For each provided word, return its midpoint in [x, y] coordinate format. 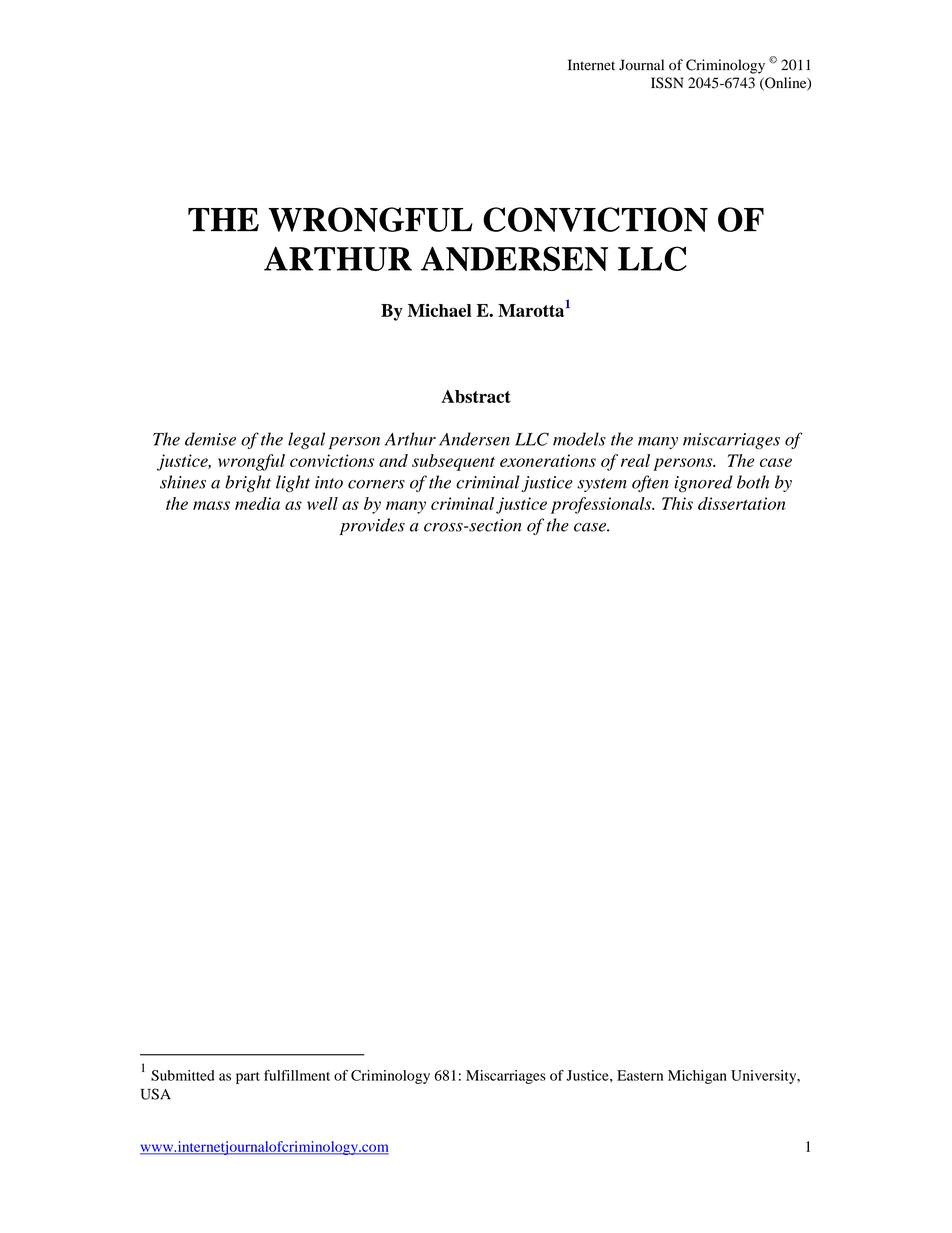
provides [372, 526]
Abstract [476, 396]
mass [211, 505]
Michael [440, 310]
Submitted [183, 1075]
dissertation [741, 503]
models [579, 439]
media [257, 503]
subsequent [453, 462]
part [248, 1078]
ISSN [667, 83]
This [677, 503]
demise [210, 439]
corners [376, 484]
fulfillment [297, 1075]
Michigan [697, 1077]
